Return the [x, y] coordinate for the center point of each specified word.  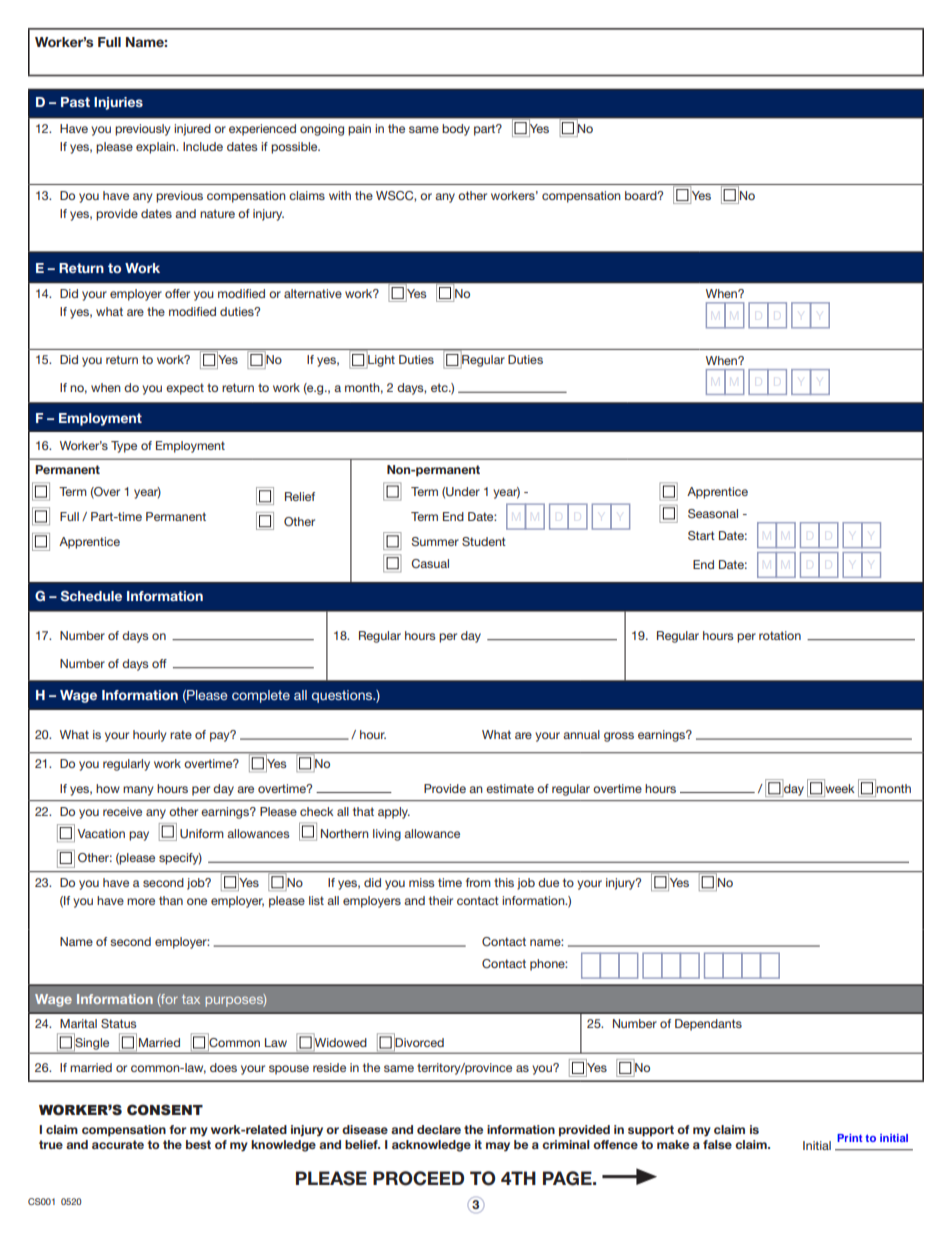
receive [122, 811]
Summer [435, 541]
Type [124, 447]
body [456, 130]
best [198, 1144]
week [839, 788]
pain [359, 130]
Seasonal [713, 513]
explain [156, 148]
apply [394, 813]
